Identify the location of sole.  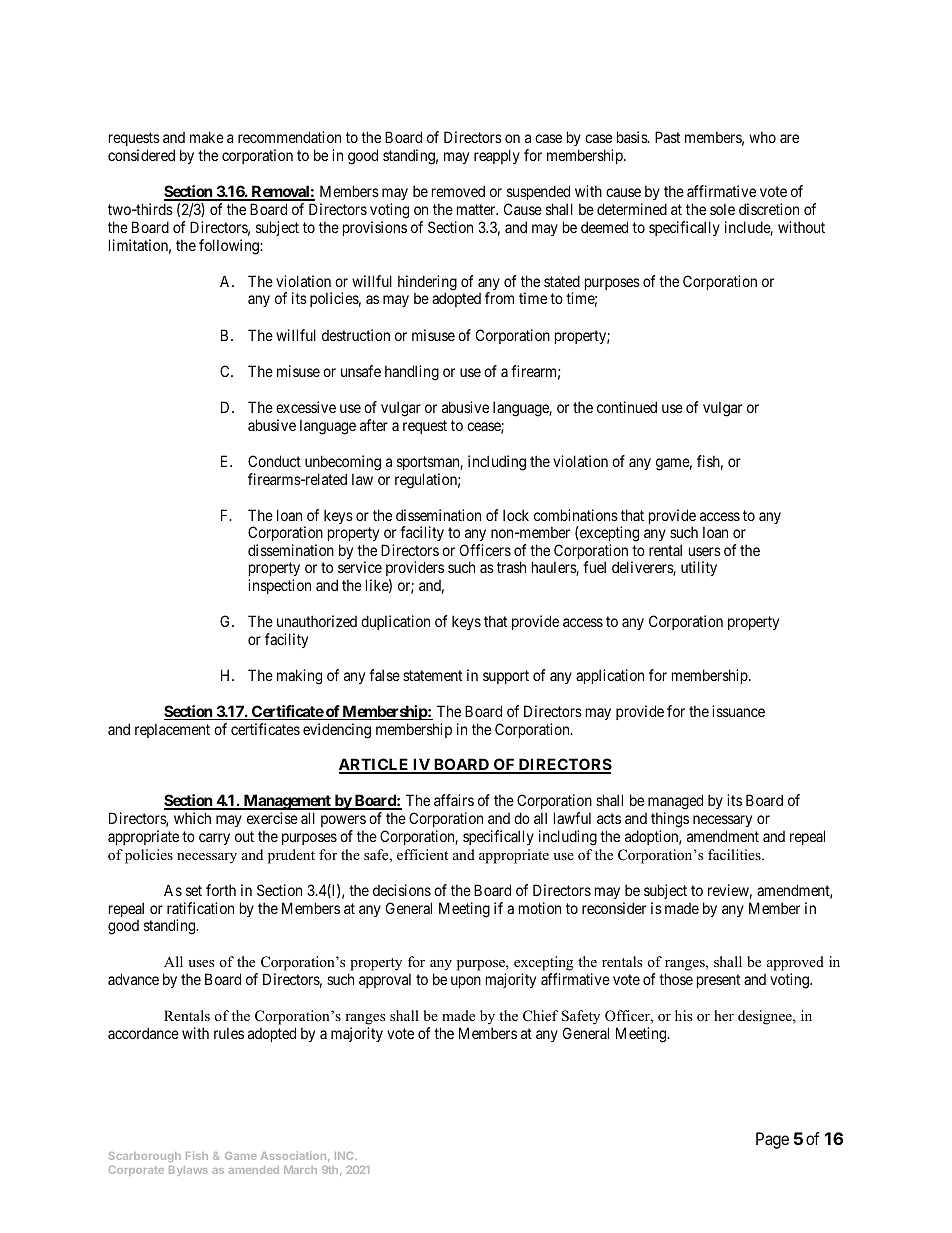
(722, 209).
